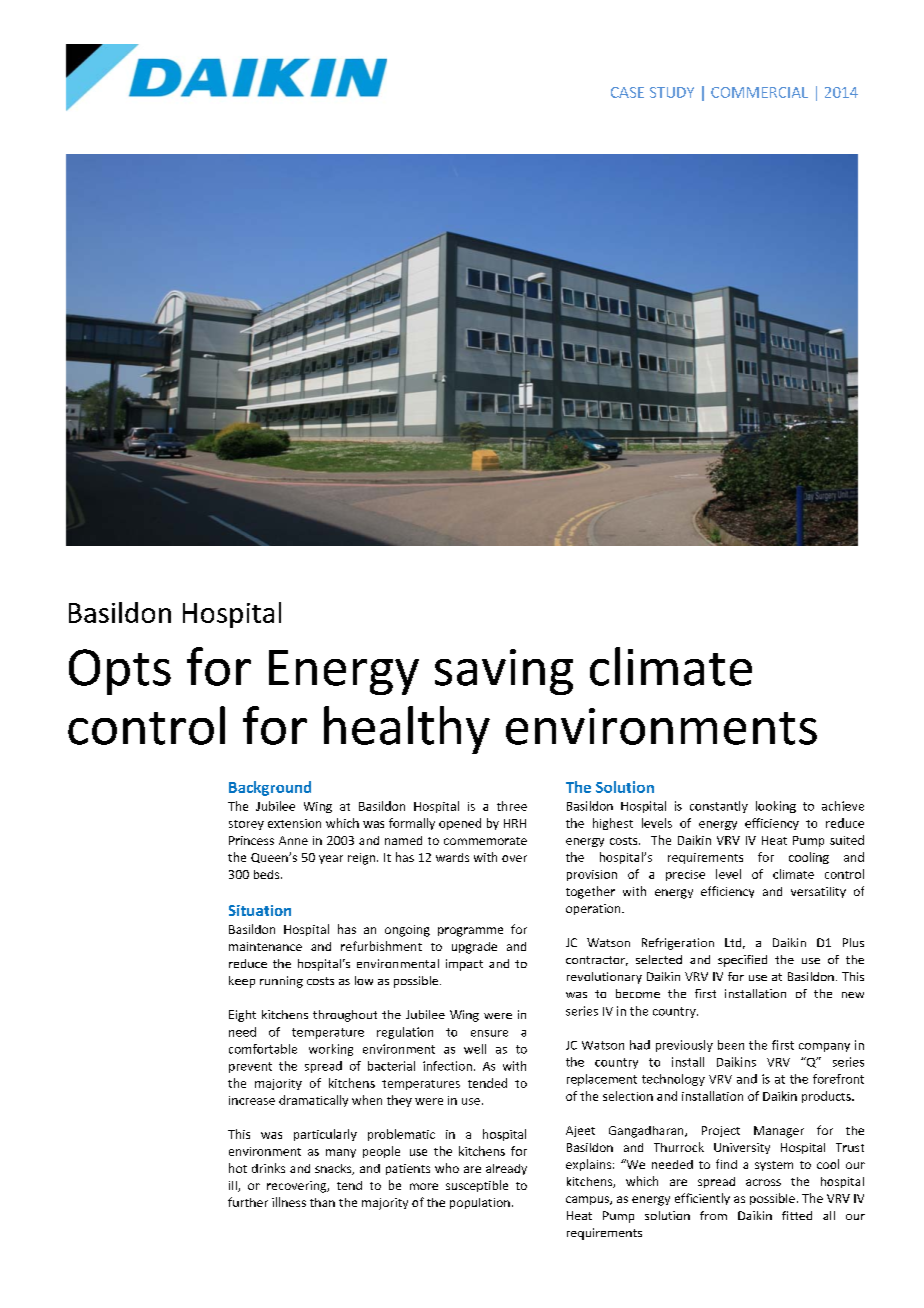 This screenshot has height=1308, width=924. I want to click on Situation, so click(260, 910).
